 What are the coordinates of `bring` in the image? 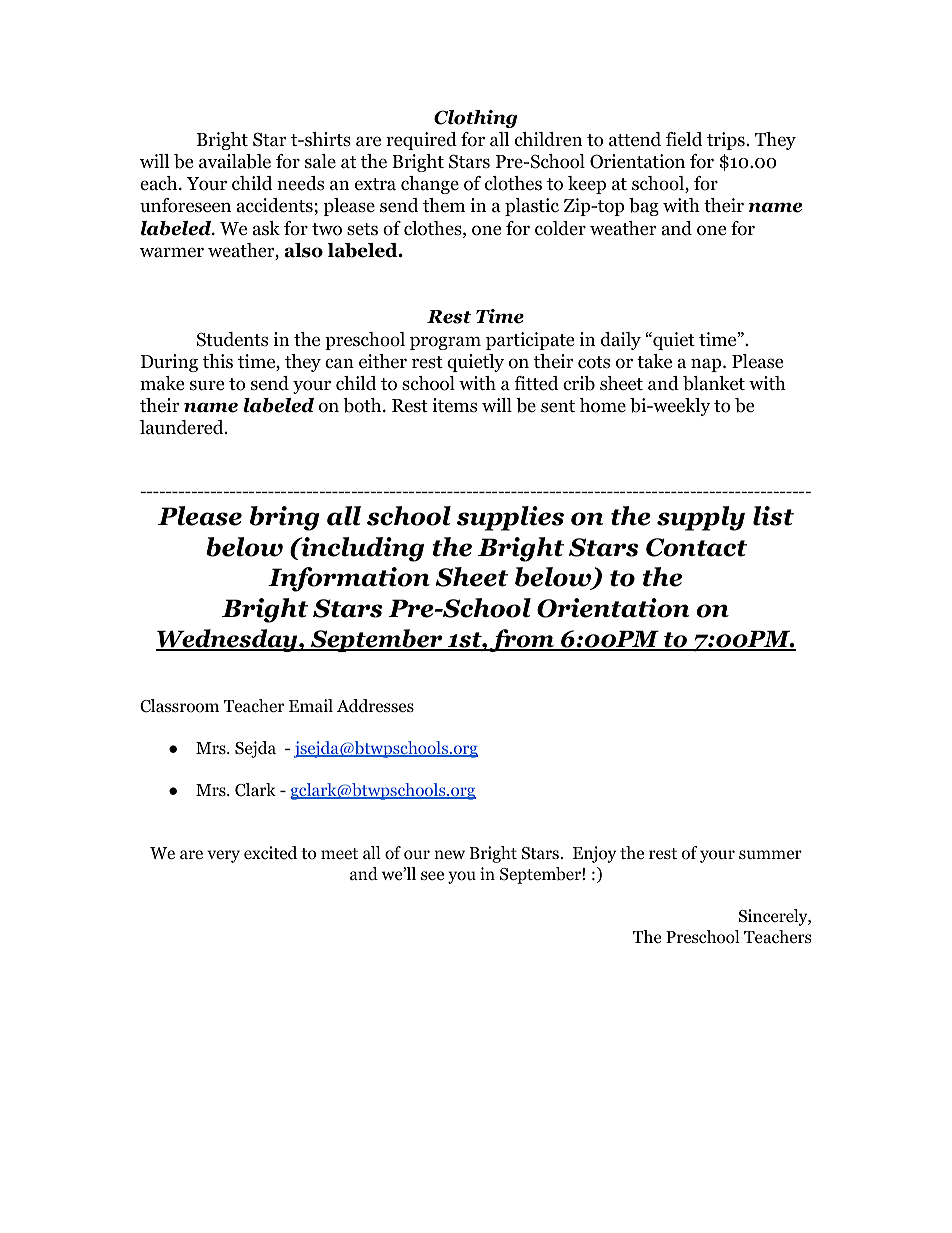 It's located at (285, 518).
